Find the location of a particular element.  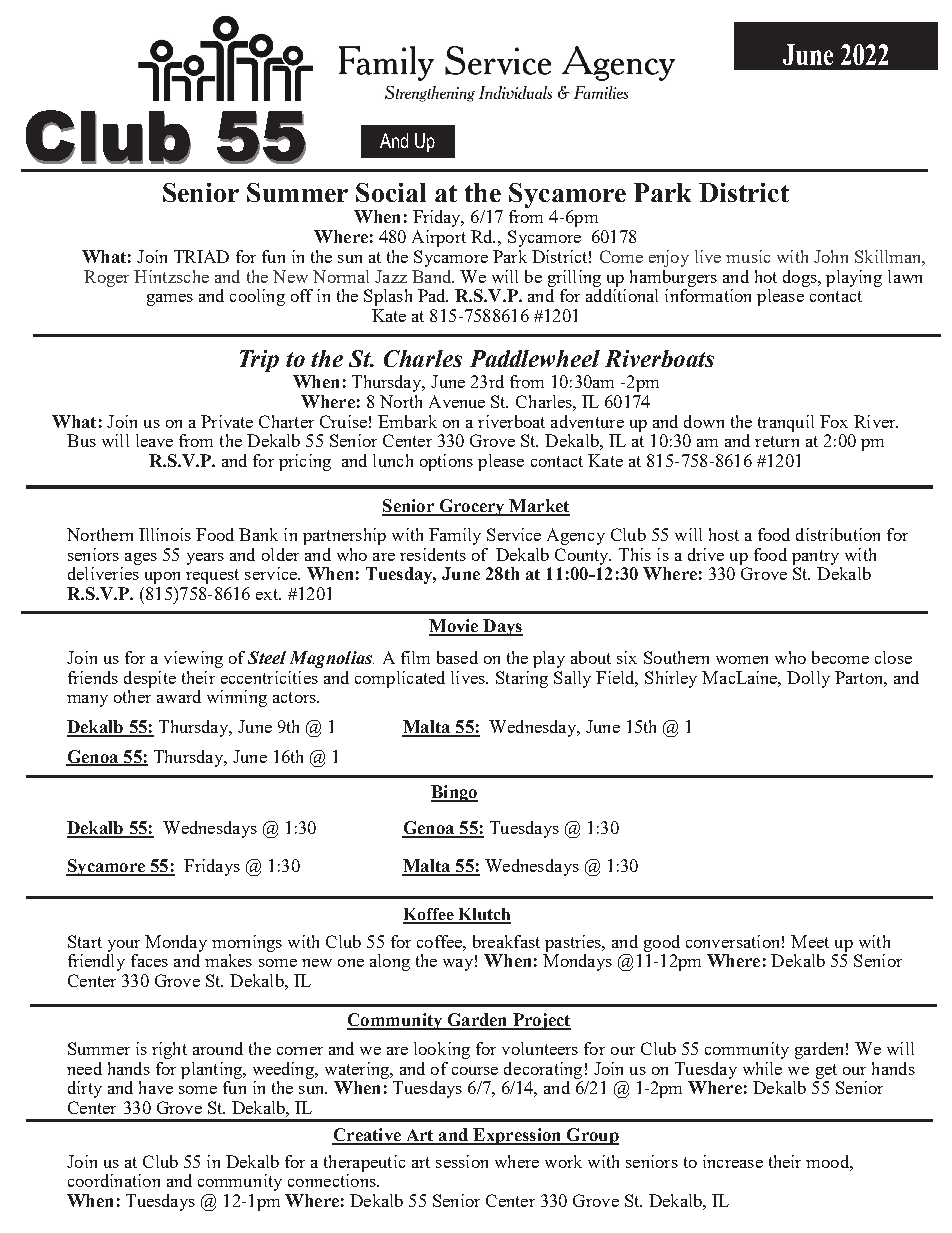

coordination is located at coordinates (114, 1180).
